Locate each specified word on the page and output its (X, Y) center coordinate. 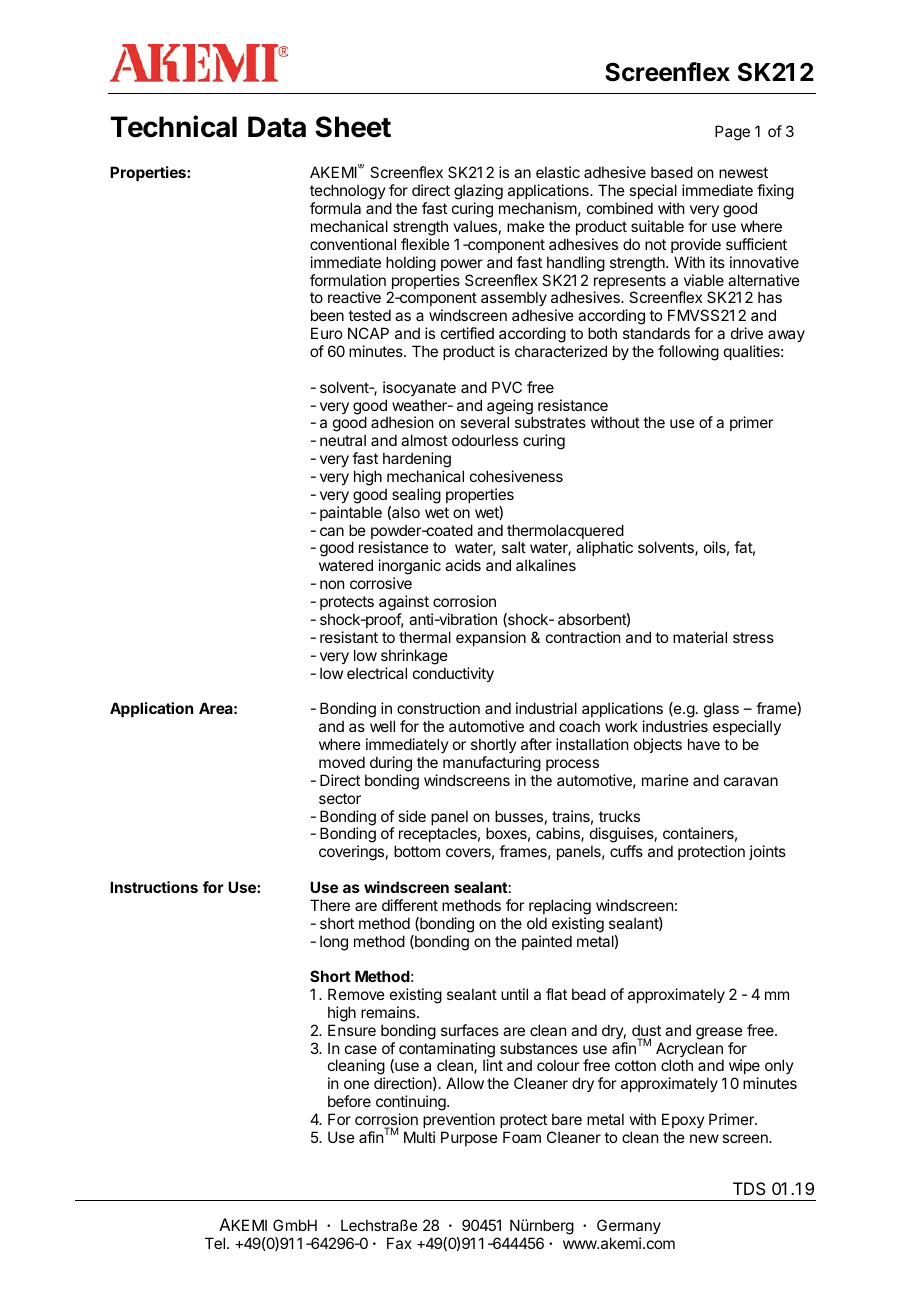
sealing (416, 496)
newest (743, 172)
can (332, 531)
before (349, 1101)
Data (277, 127)
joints (767, 852)
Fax (399, 1243)
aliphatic (604, 548)
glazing (478, 193)
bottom (417, 851)
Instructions (154, 887)
